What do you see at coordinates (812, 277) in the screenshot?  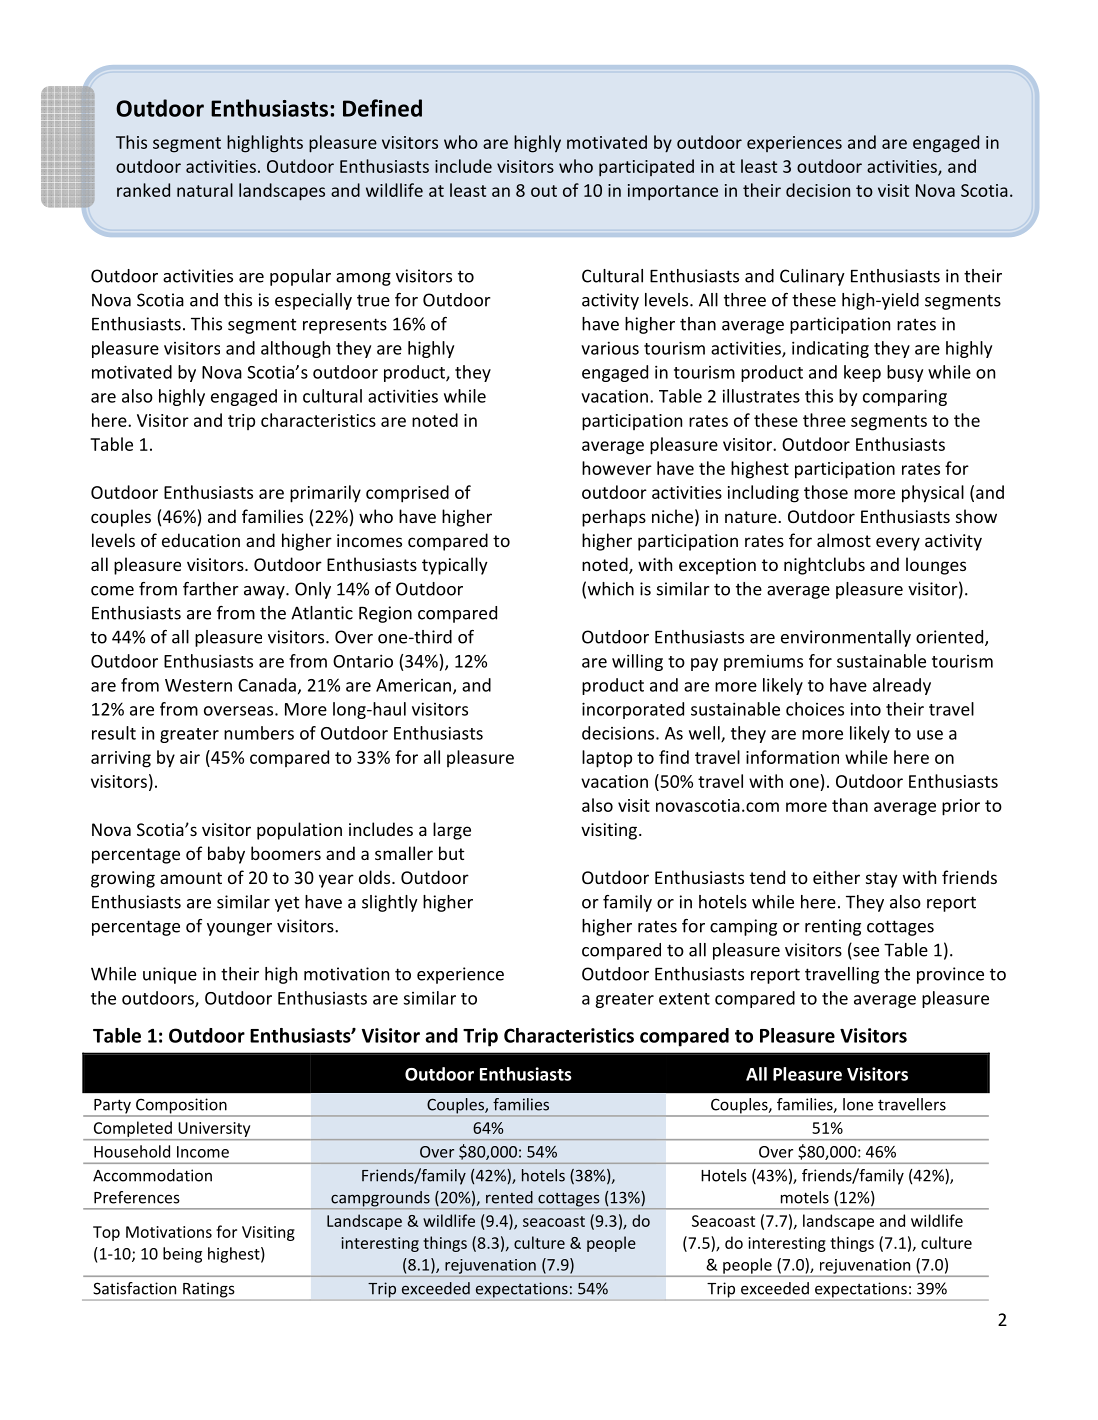 I see `Culinary` at bounding box center [812, 277].
